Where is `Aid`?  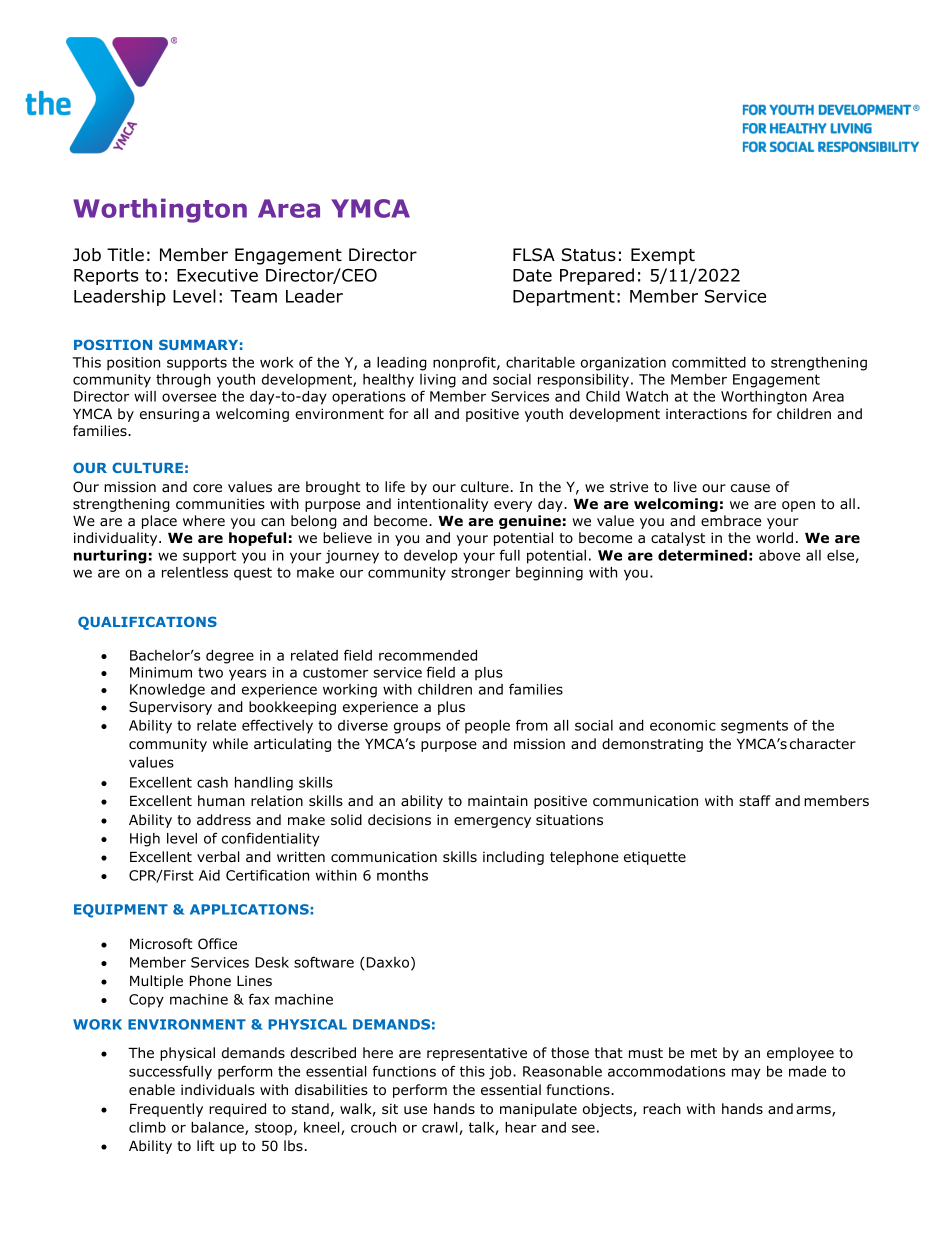 Aid is located at coordinates (209, 875).
